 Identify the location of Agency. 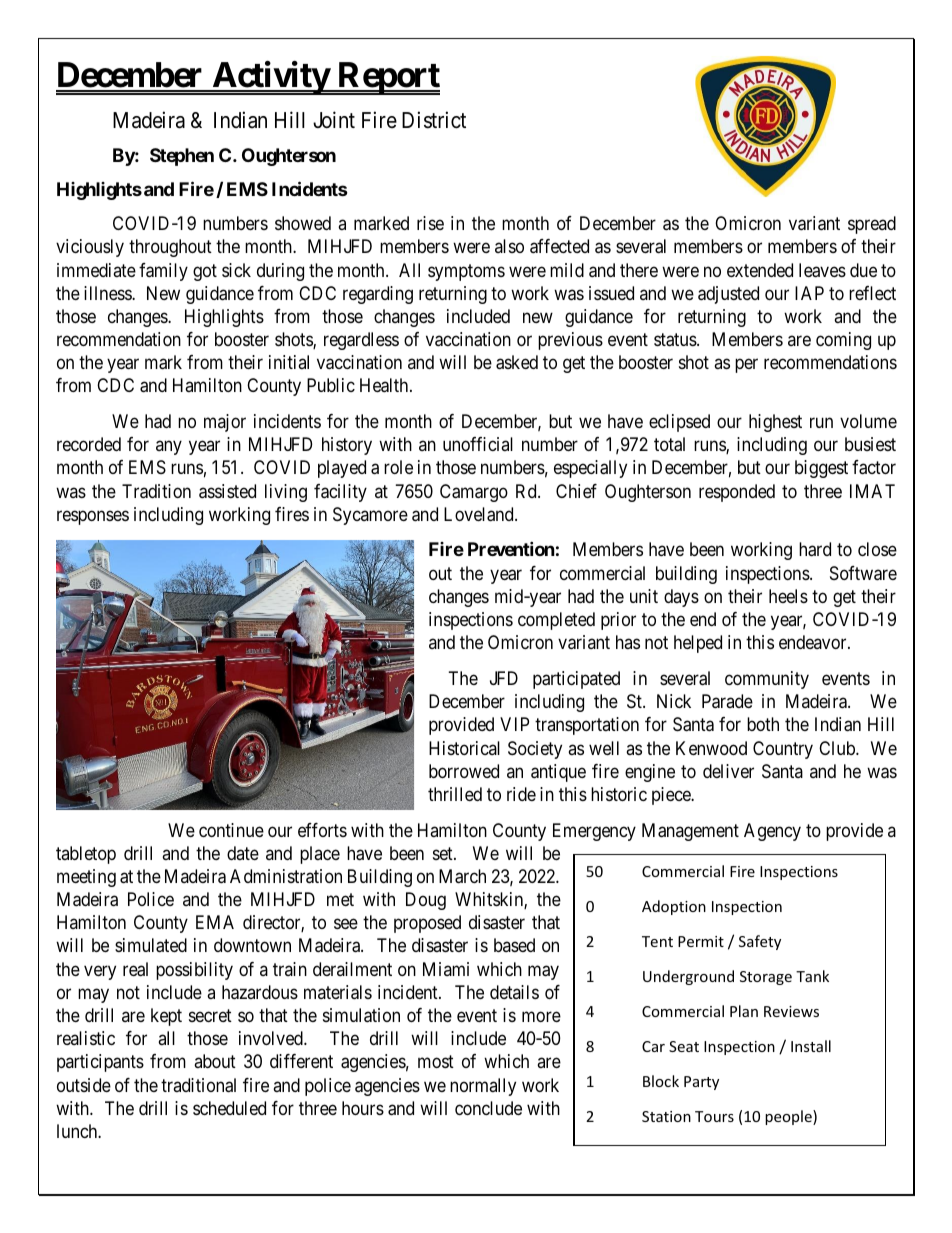
(772, 832).
